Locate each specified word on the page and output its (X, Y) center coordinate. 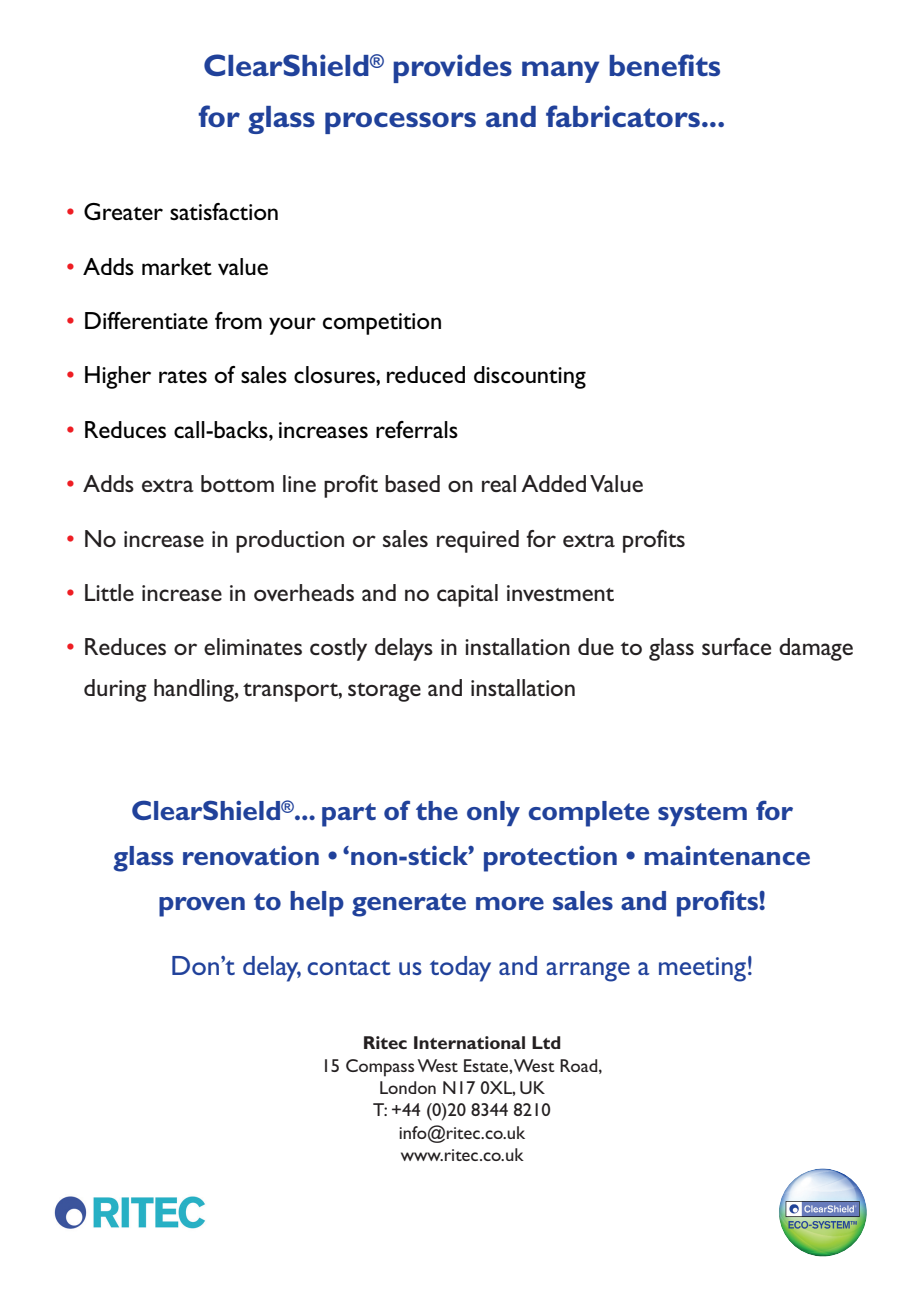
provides (452, 68)
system (702, 814)
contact (349, 967)
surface (736, 646)
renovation (251, 855)
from (238, 320)
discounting (530, 377)
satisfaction (224, 211)
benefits (664, 65)
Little (109, 592)
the (437, 810)
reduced (426, 374)
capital (467, 595)
